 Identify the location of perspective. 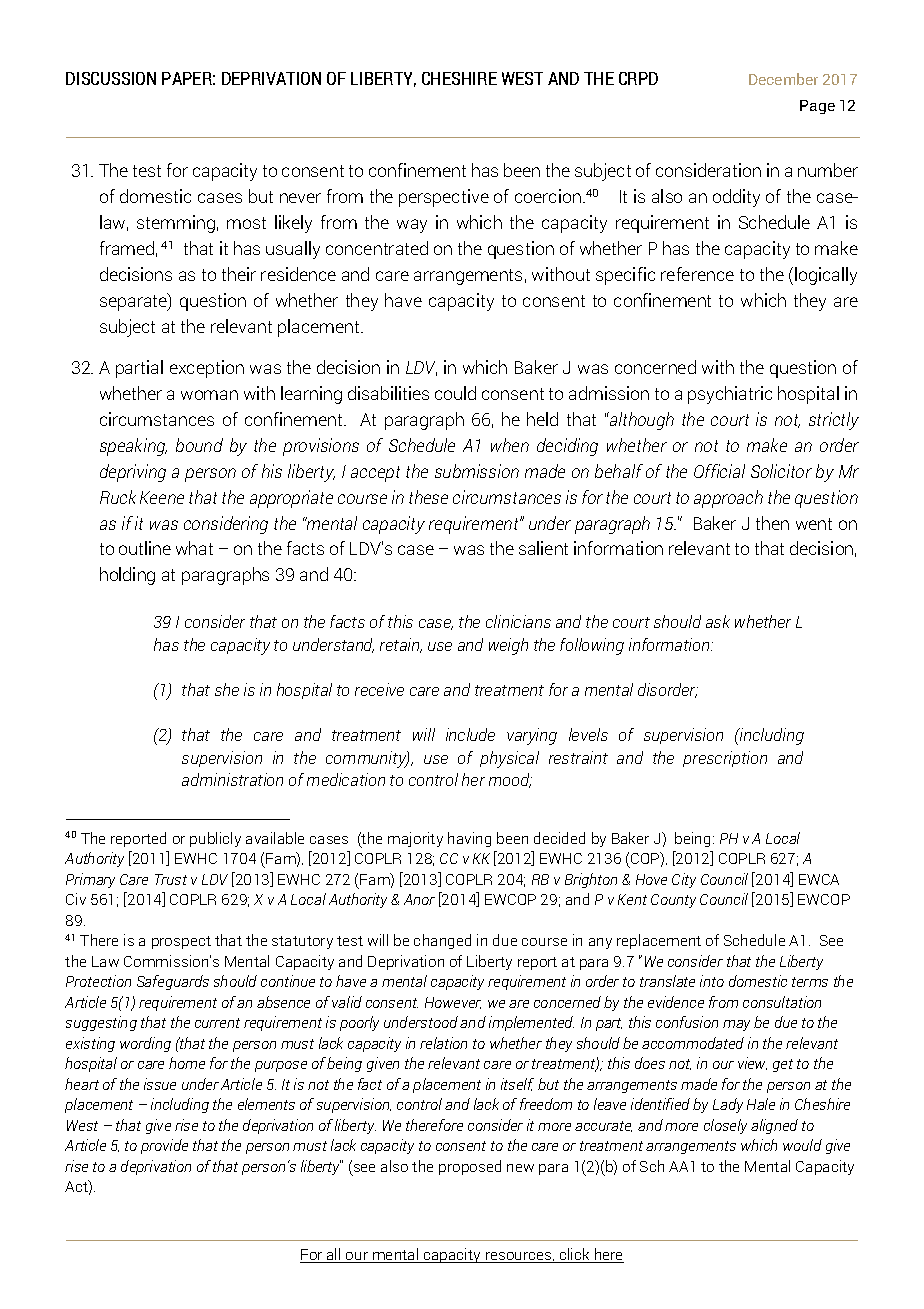
(444, 198).
